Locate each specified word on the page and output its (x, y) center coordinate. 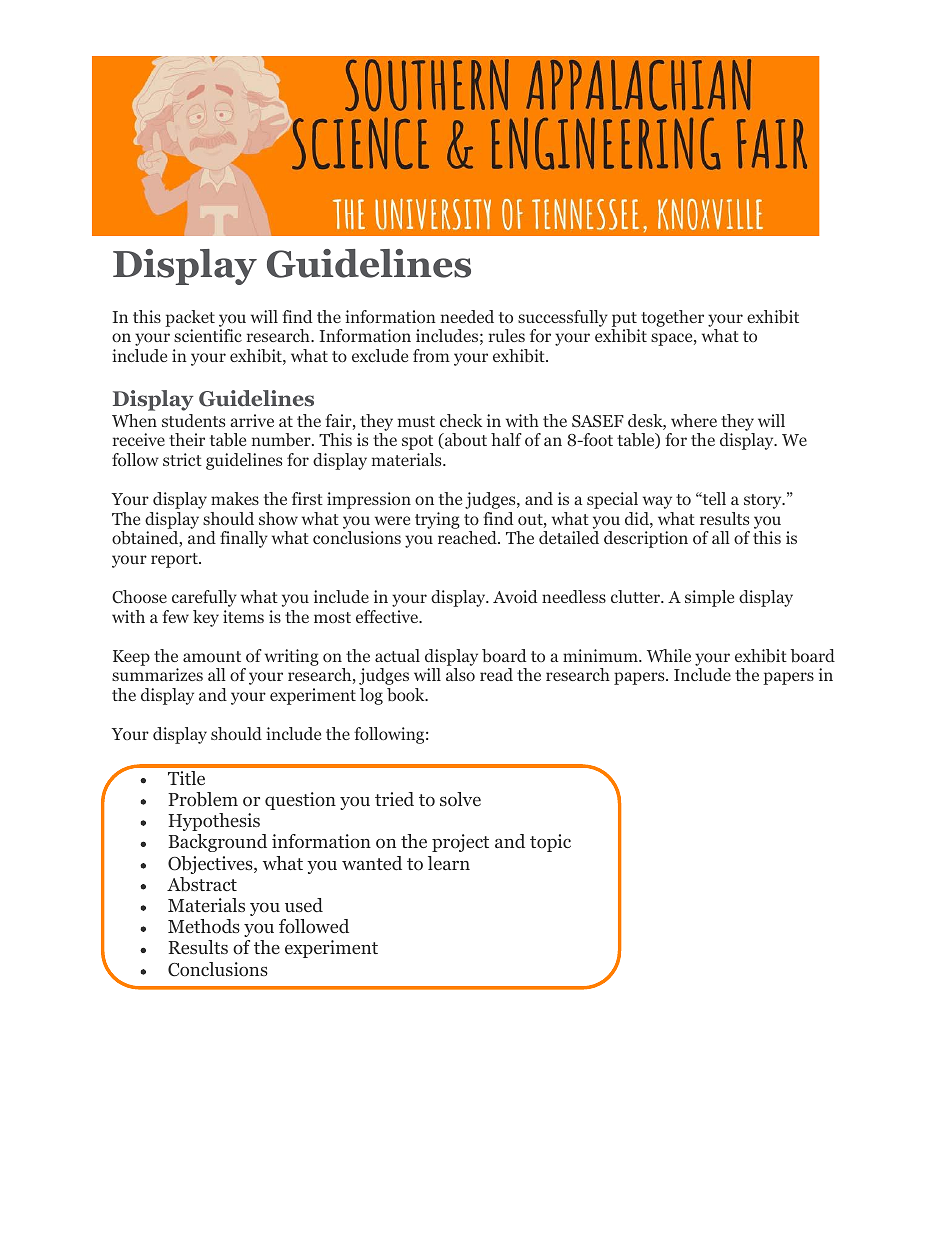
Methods (204, 926)
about (465, 441)
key (206, 618)
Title (186, 778)
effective (388, 616)
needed (467, 316)
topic (550, 843)
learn (449, 863)
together (672, 318)
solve (460, 799)
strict (182, 459)
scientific (208, 335)
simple (709, 598)
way (657, 502)
